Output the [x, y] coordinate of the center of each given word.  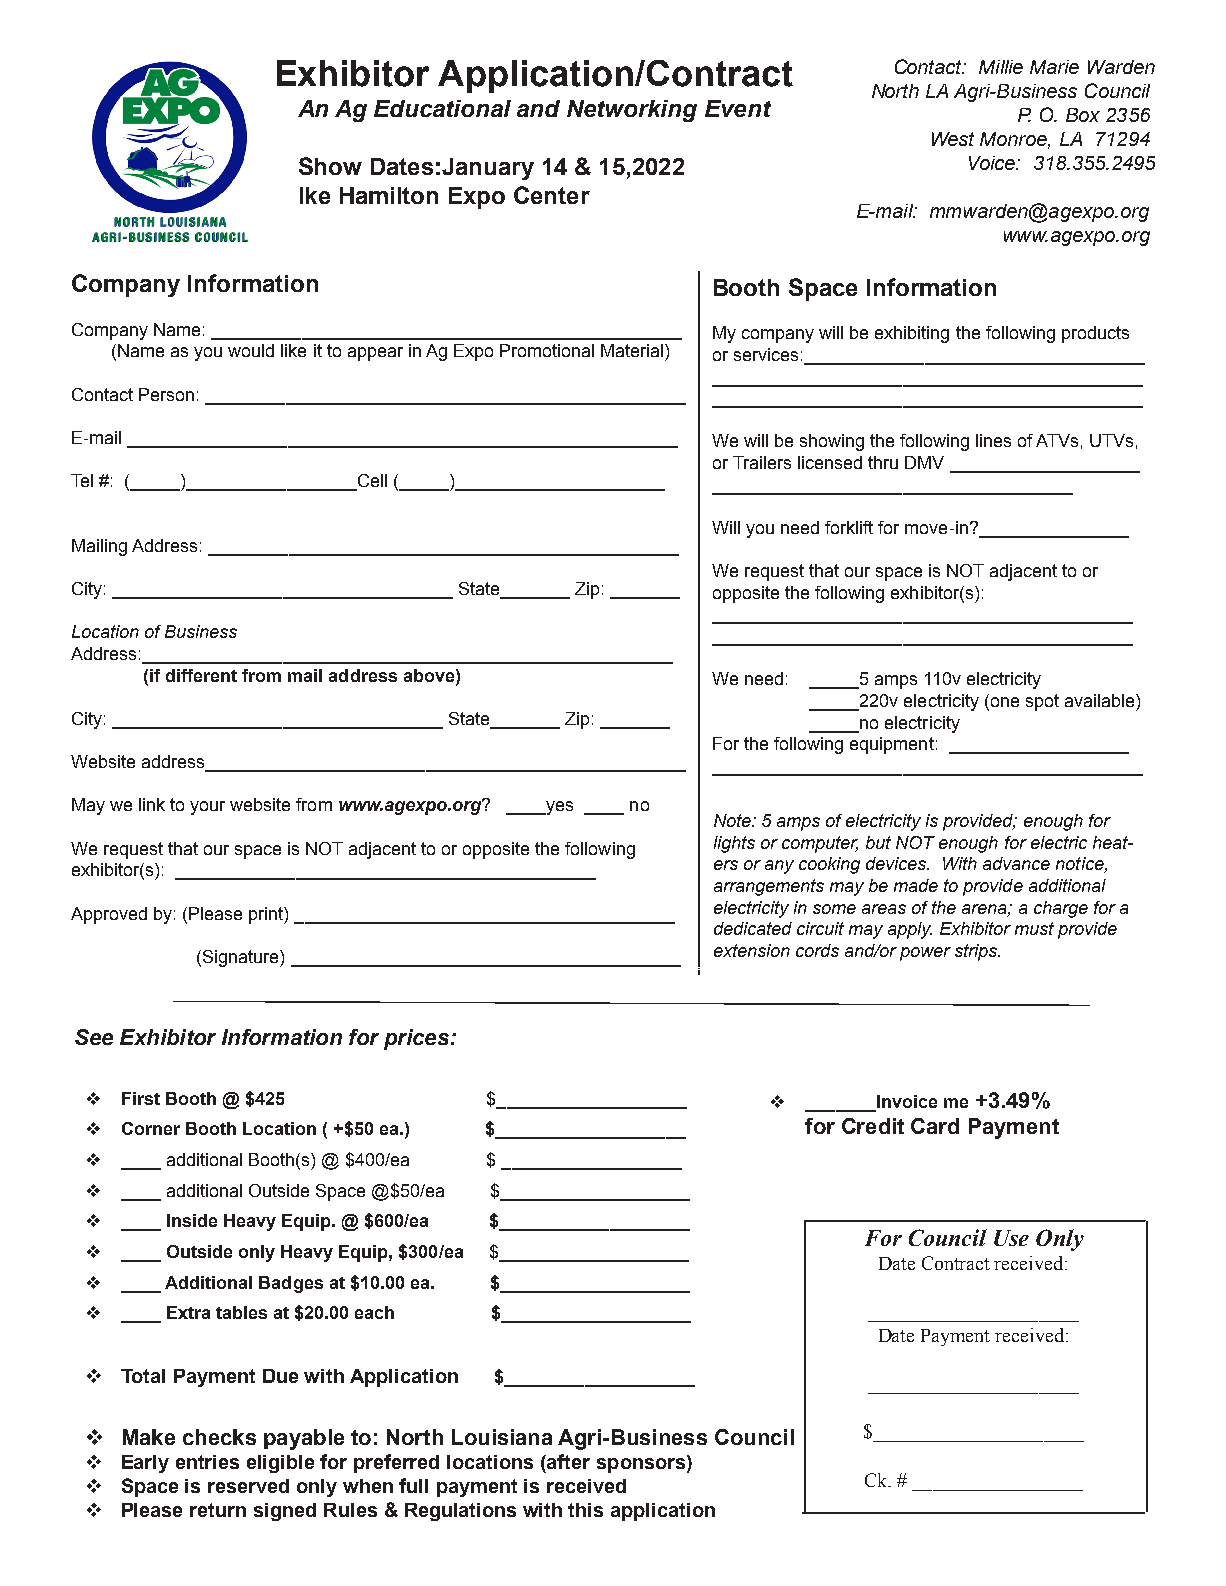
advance [1016, 863]
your [207, 808]
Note [733, 820]
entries [207, 1462]
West [953, 139]
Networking [632, 111]
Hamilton [389, 195]
